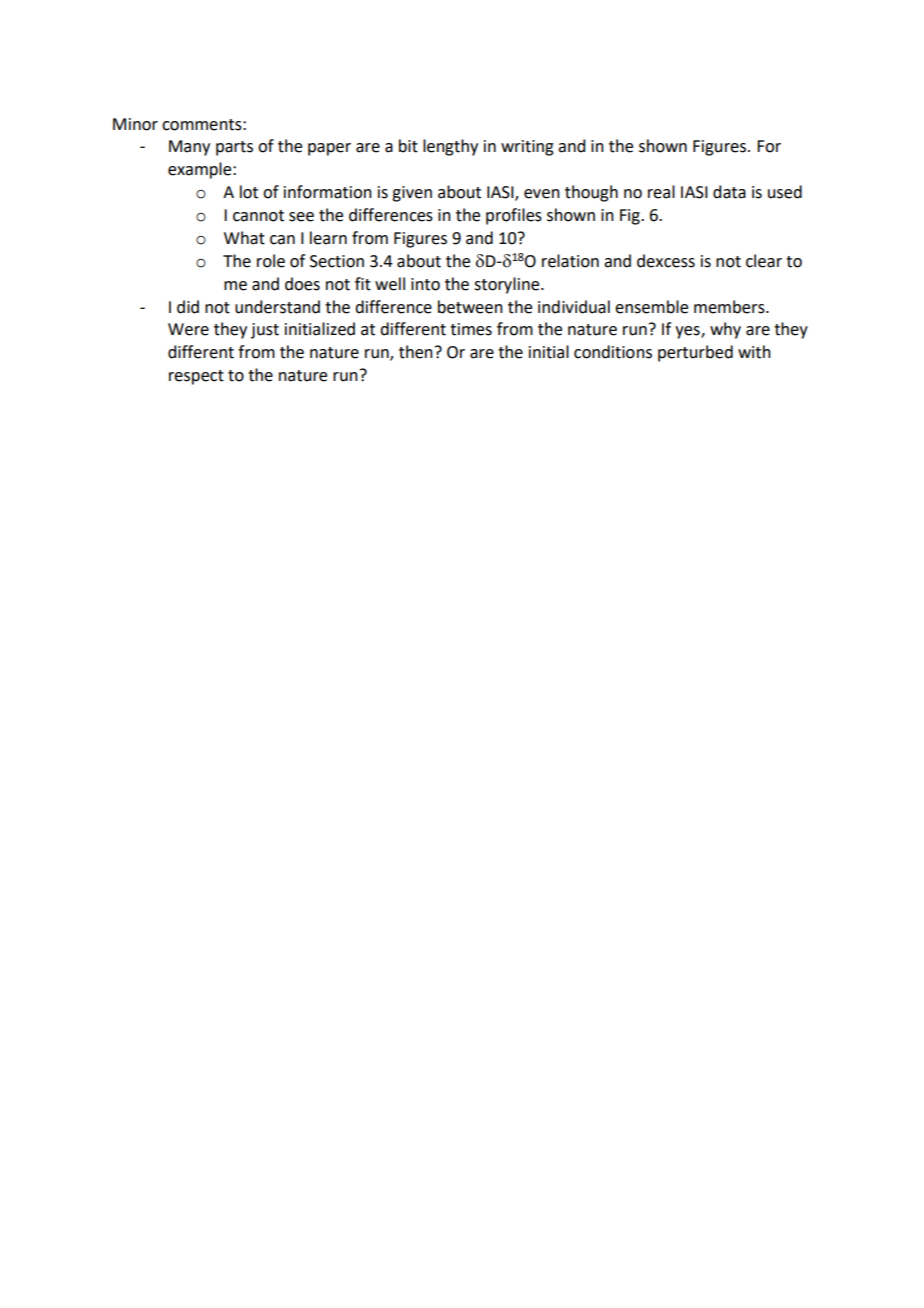 The image size is (924, 1308). Describe the element at coordinates (425, 284) in the screenshot. I see `into` at that location.
